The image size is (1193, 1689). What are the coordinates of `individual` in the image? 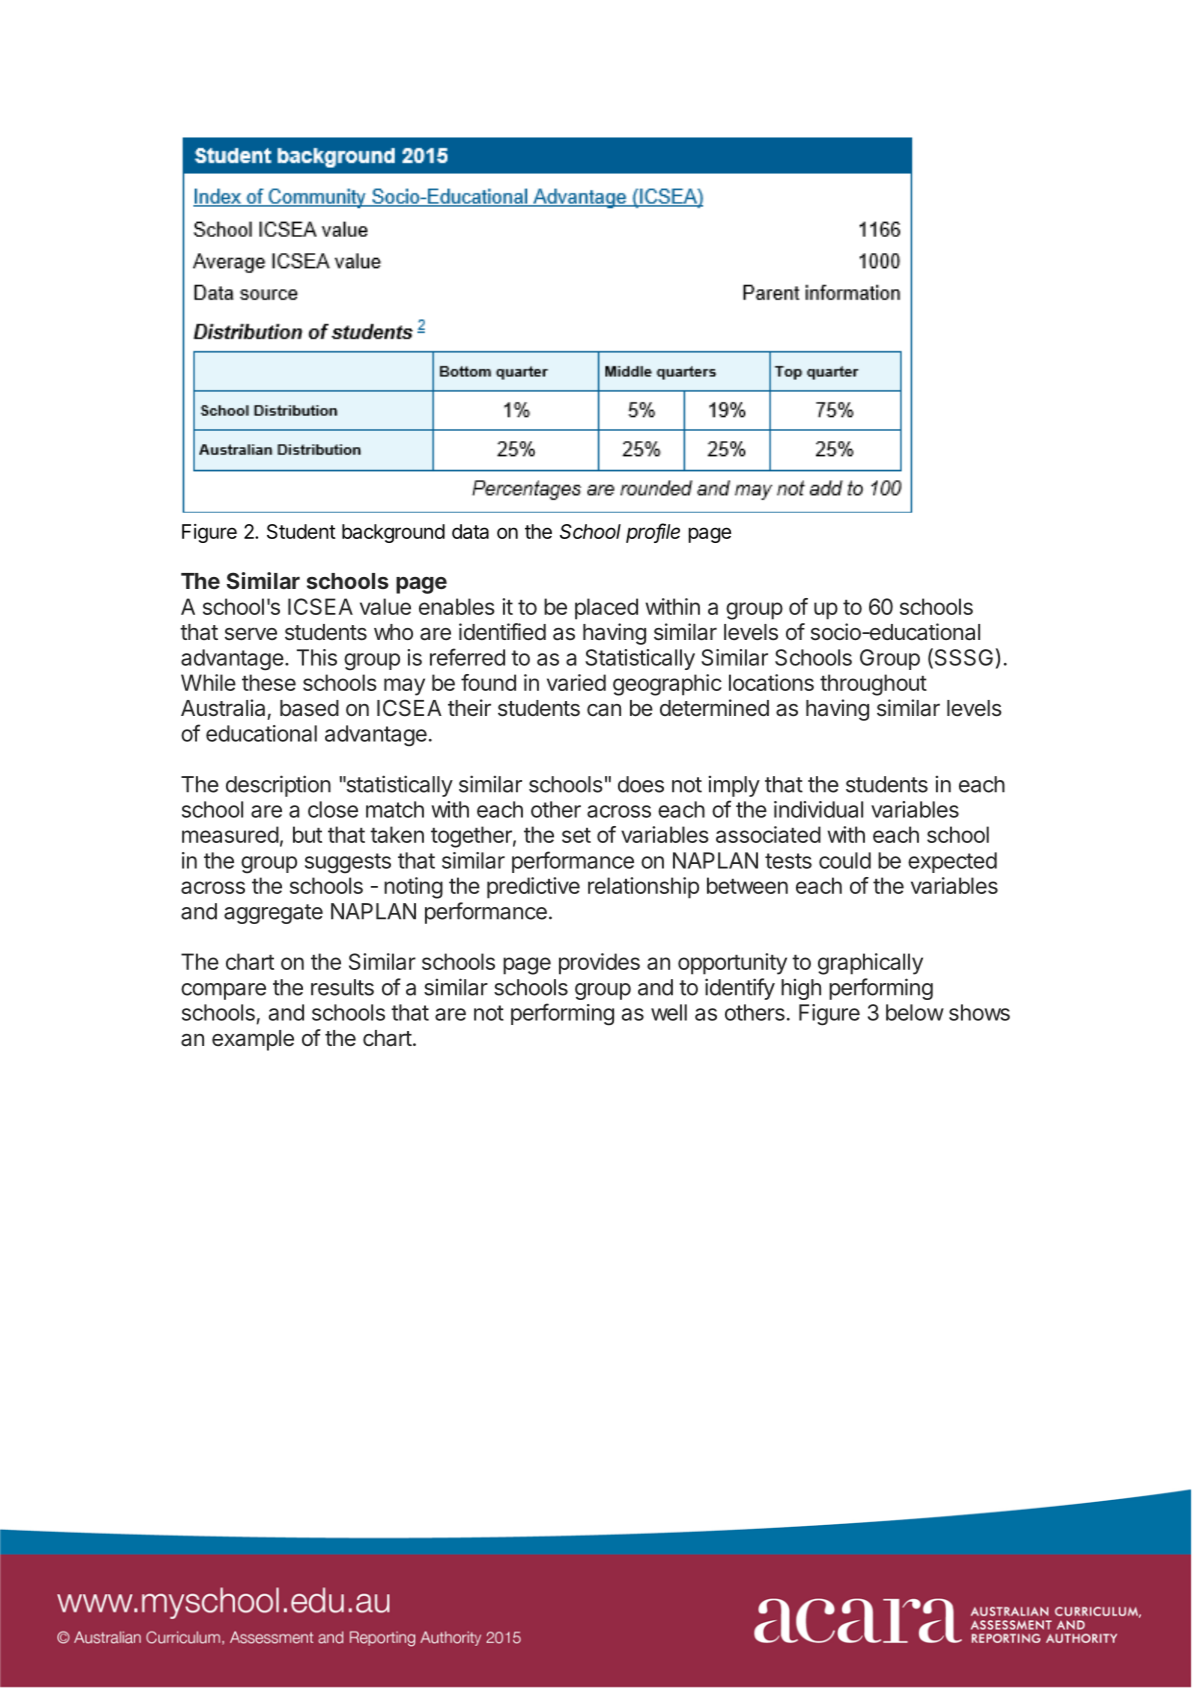 It's located at (818, 809).
